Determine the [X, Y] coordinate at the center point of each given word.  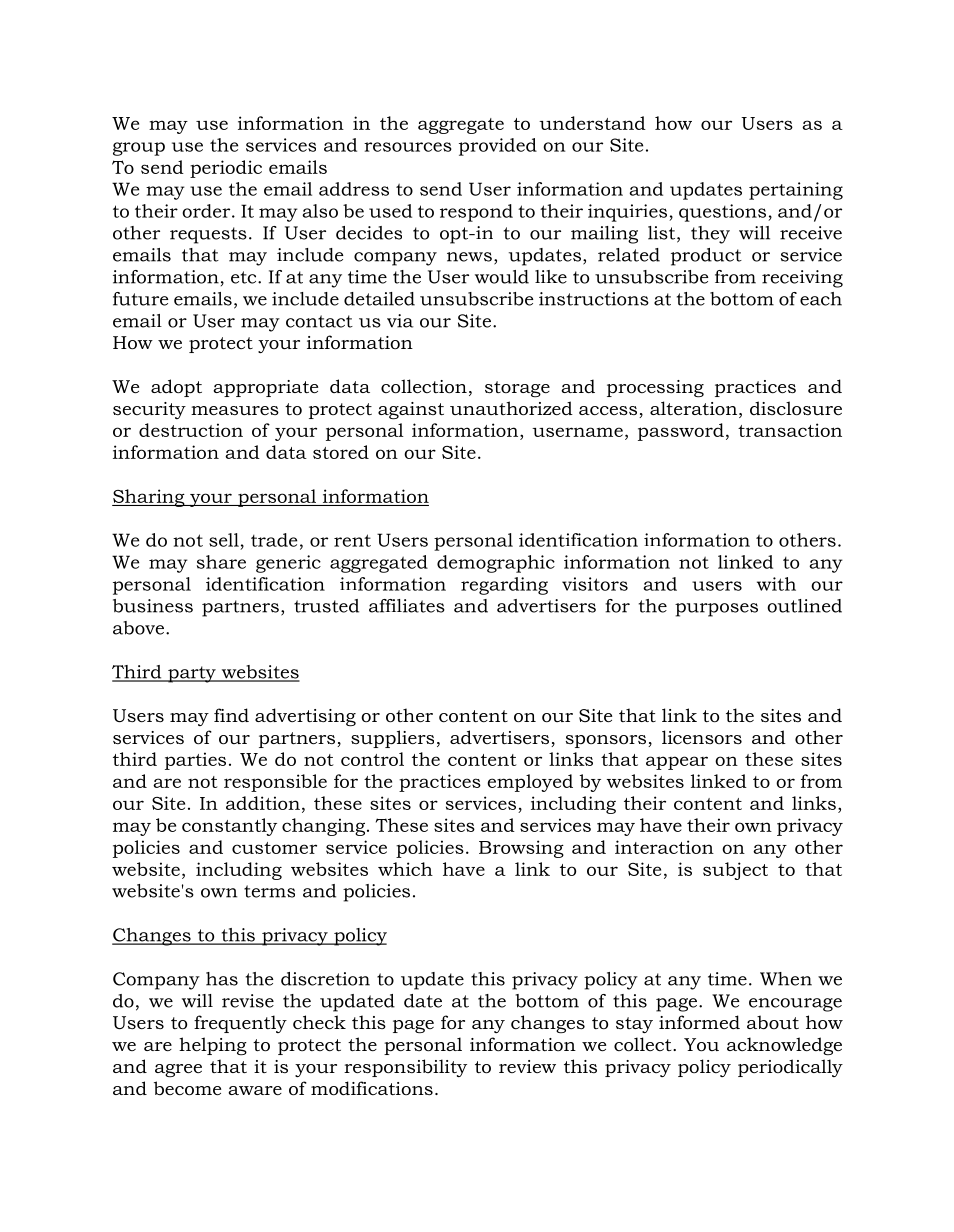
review [527, 1066]
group [139, 149]
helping [213, 1046]
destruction [191, 430]
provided [498, 147]
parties [195, 761]
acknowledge [784, 1046]
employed [530, 783]
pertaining [796, 191]
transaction [790, 430]
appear [677, 763]
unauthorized [511, 408]
